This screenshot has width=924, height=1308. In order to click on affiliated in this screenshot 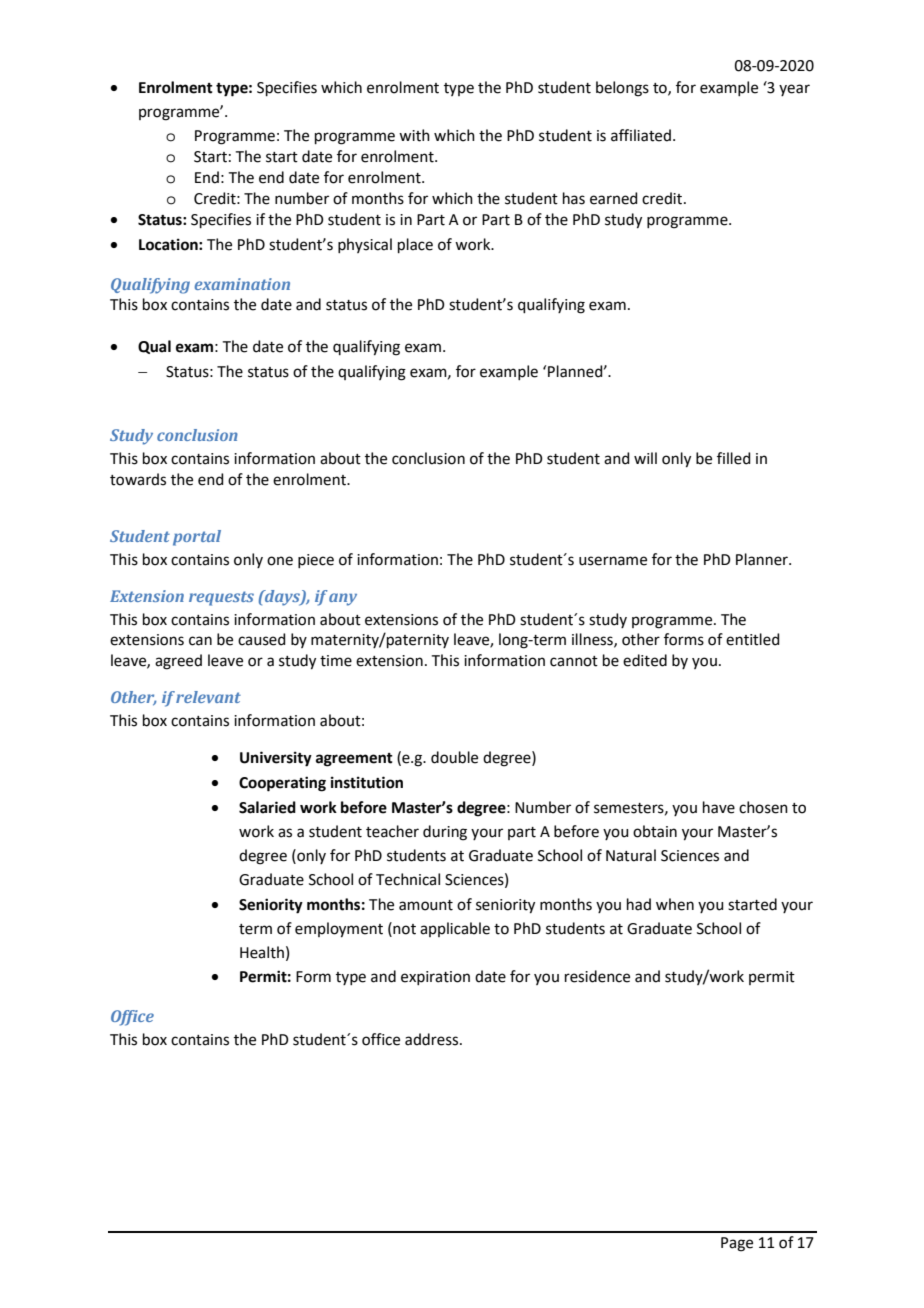, I will do `click(641, 135)`.
